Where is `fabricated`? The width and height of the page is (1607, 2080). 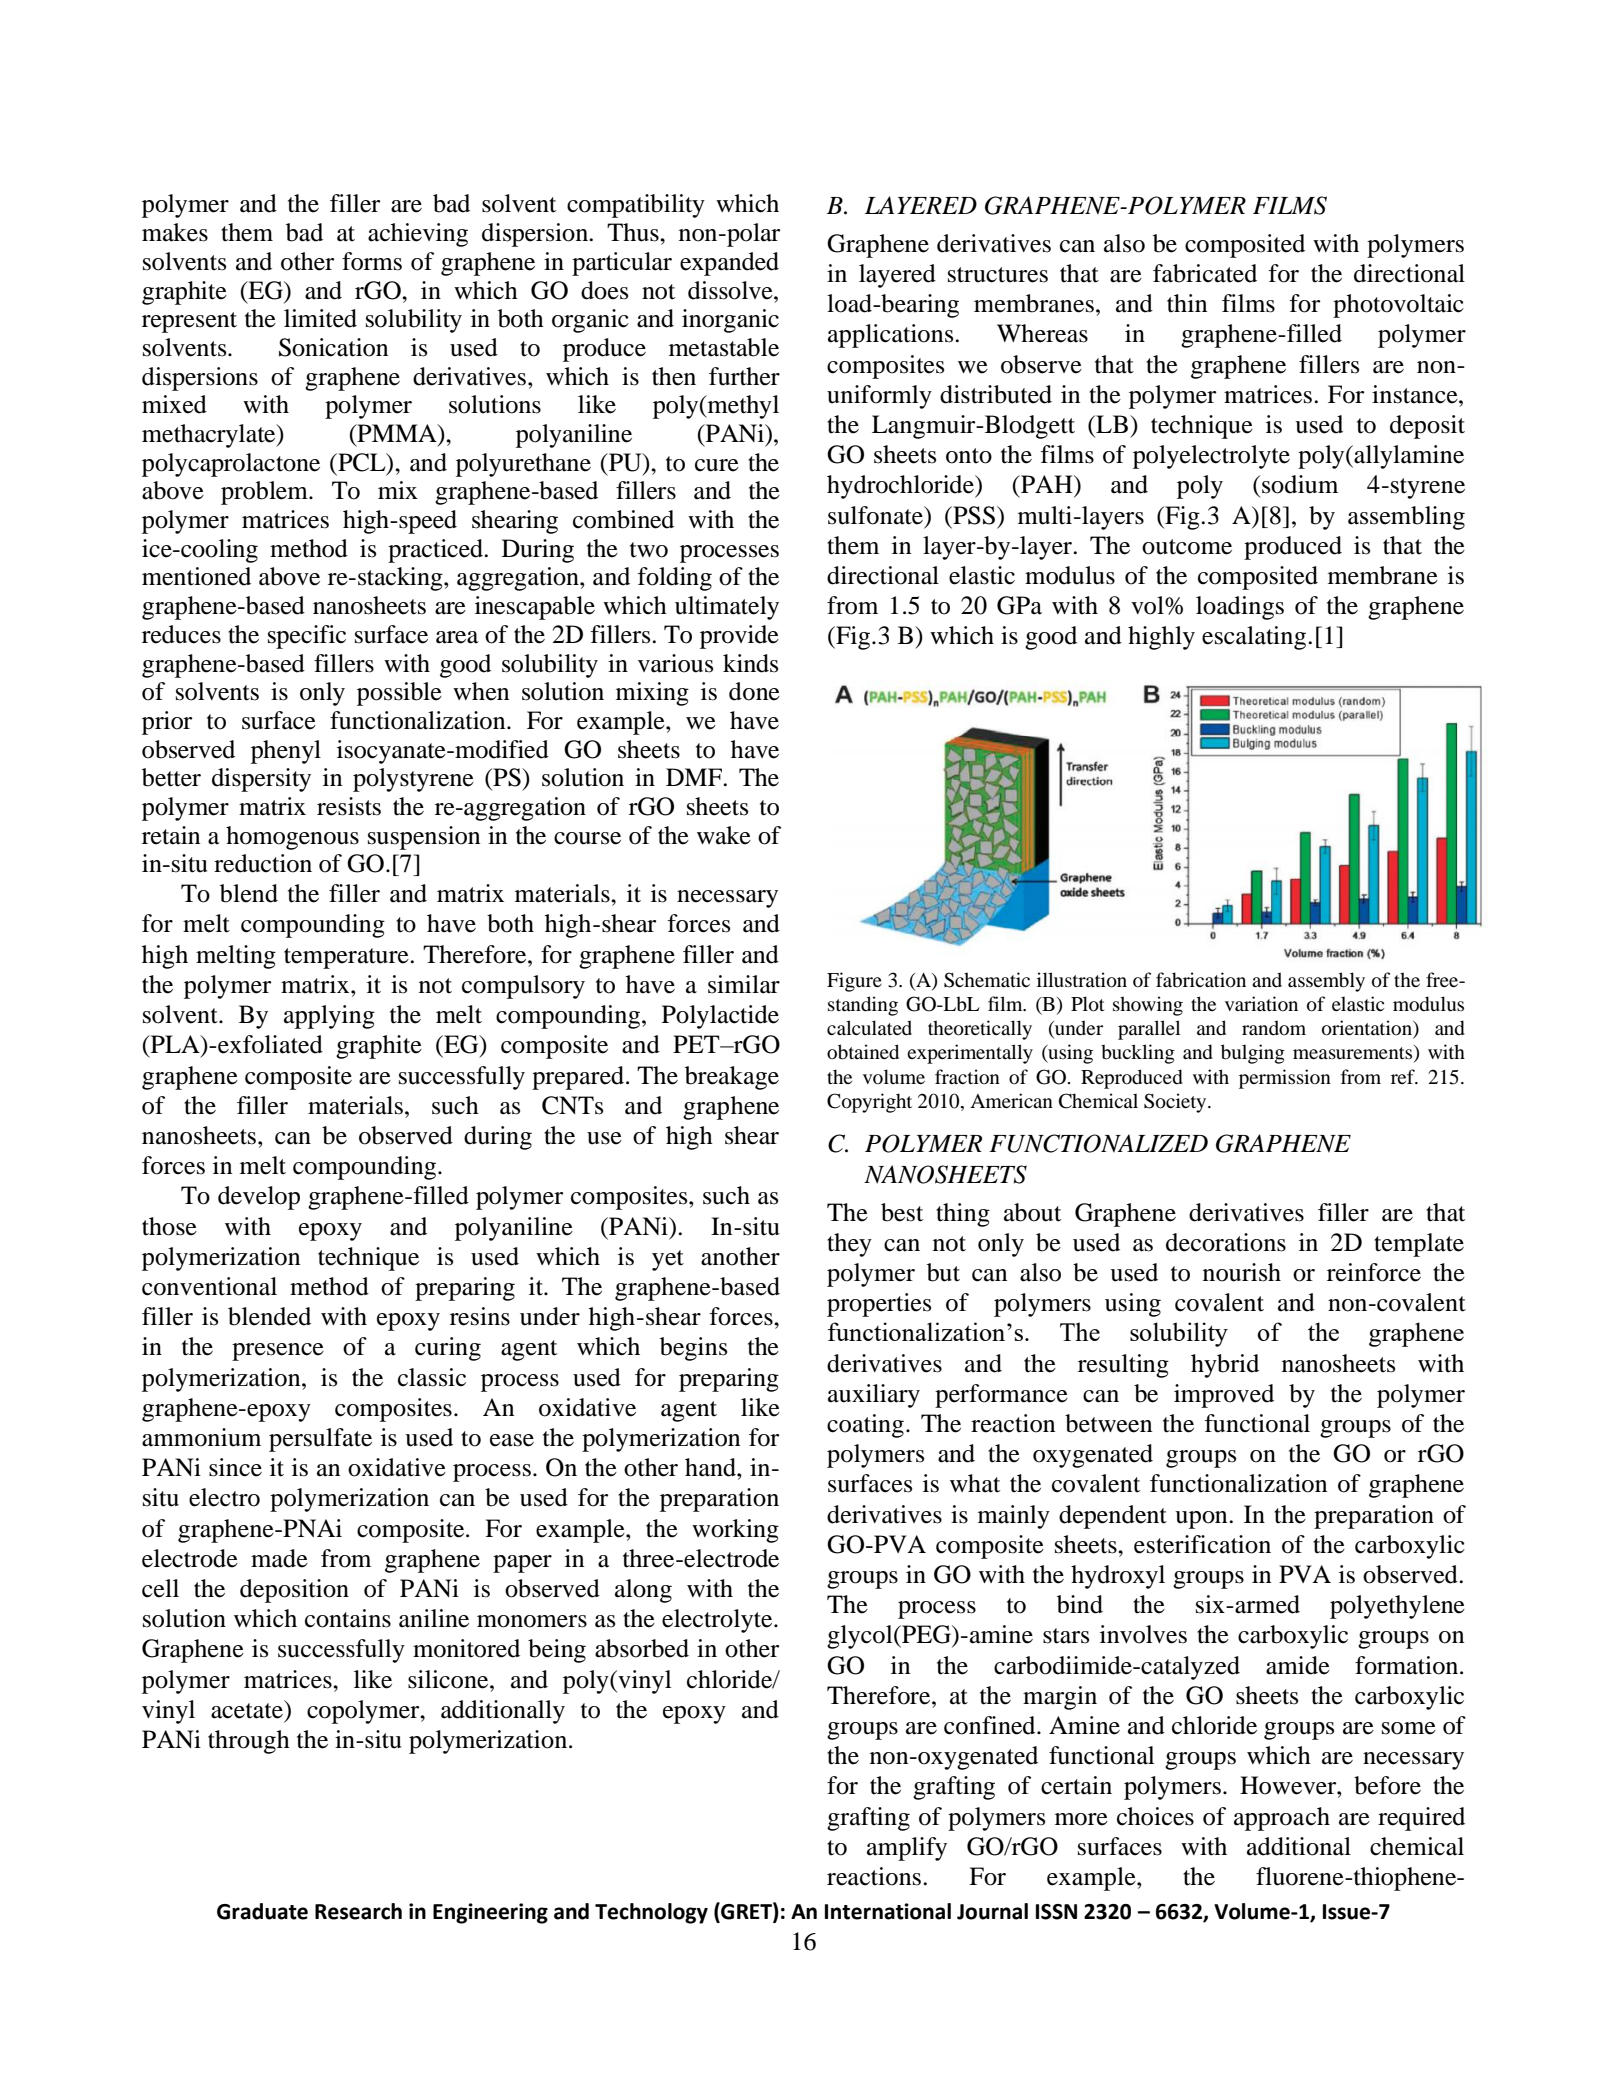
fabricated is located at coordinates (1205, 273).
